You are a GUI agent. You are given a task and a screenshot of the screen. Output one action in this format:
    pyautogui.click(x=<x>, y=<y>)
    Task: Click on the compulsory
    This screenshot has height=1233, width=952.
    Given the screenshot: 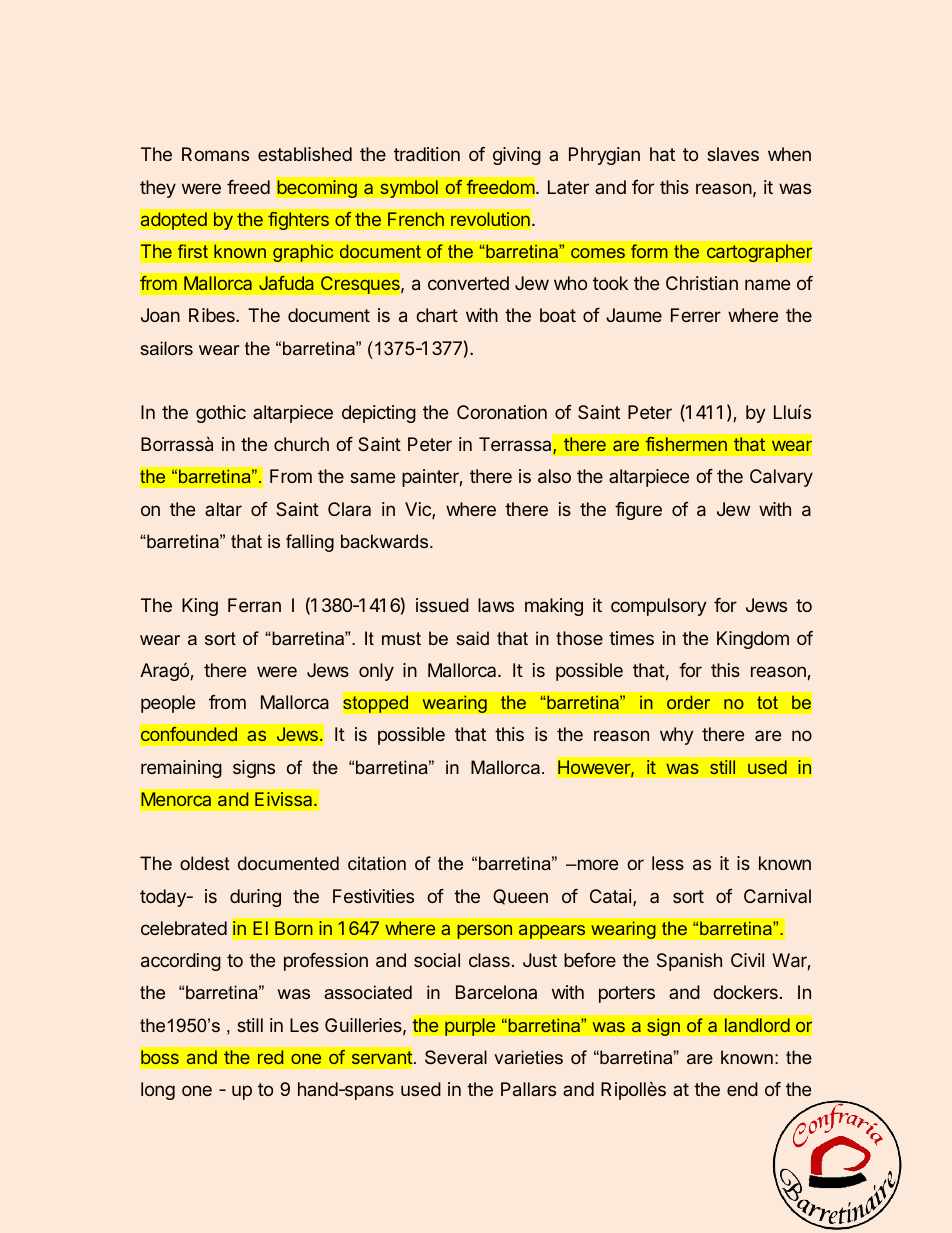 What is the action you would take?
    pyautogui.click(x=659, y=607)
